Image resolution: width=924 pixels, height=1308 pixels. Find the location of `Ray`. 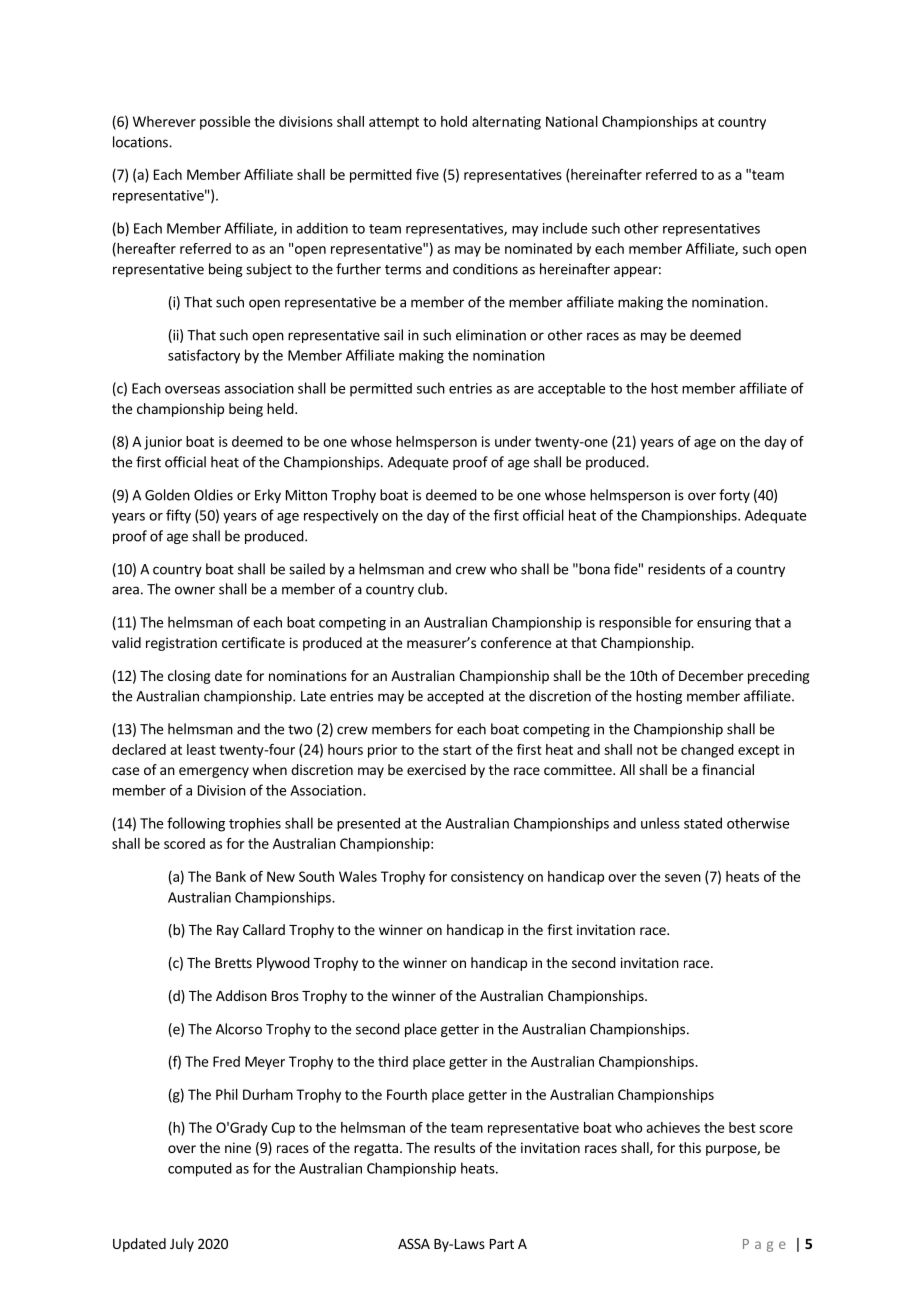

Ray is located at coordinates (228, 931).
